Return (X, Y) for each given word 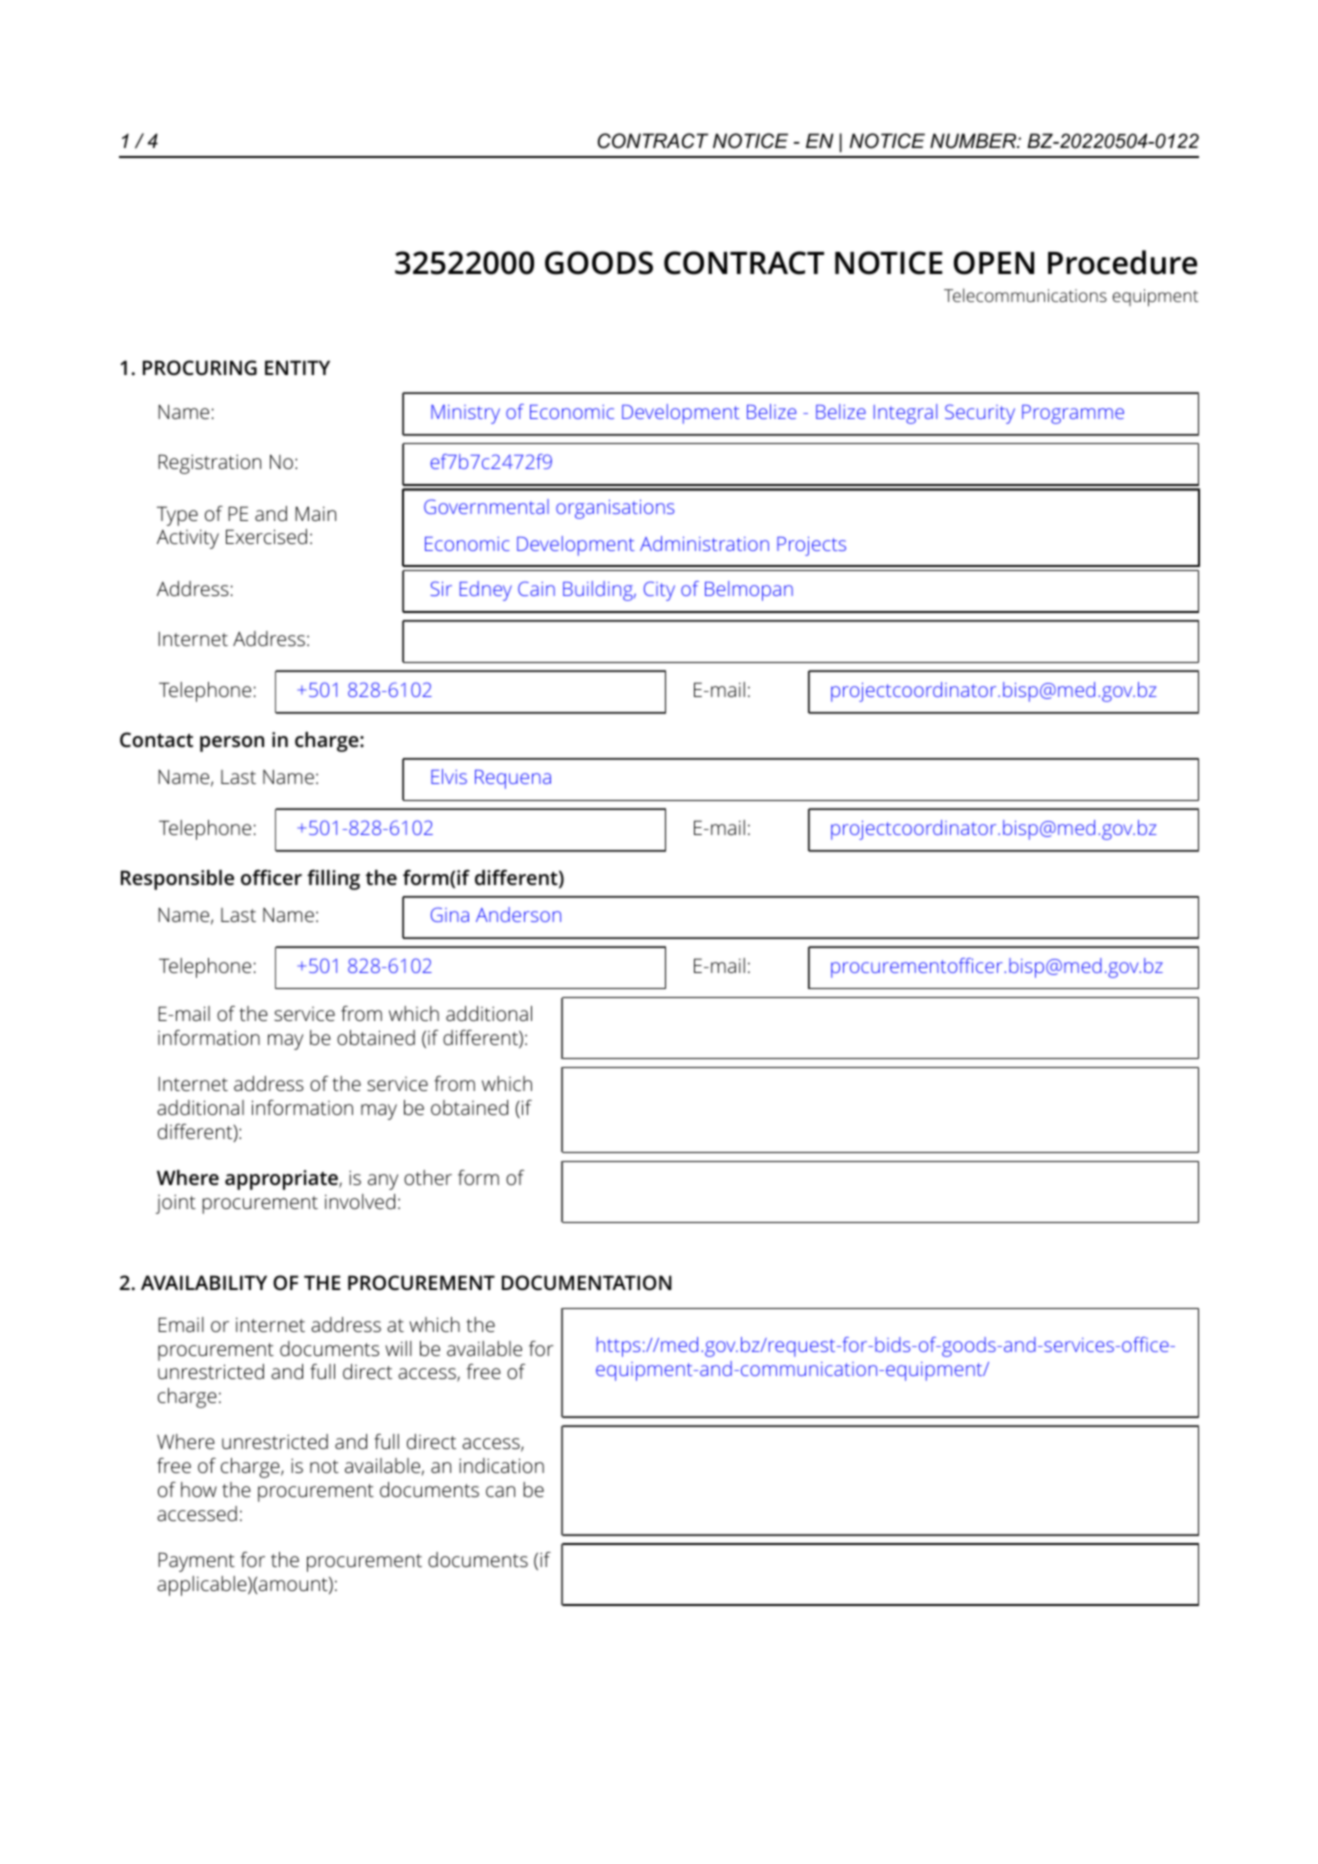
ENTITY (297, 367)
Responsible (177, 880)
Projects (811, 546)
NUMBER (974, 141)
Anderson (518, 914)
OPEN (994, 263)
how (199, 1489)
